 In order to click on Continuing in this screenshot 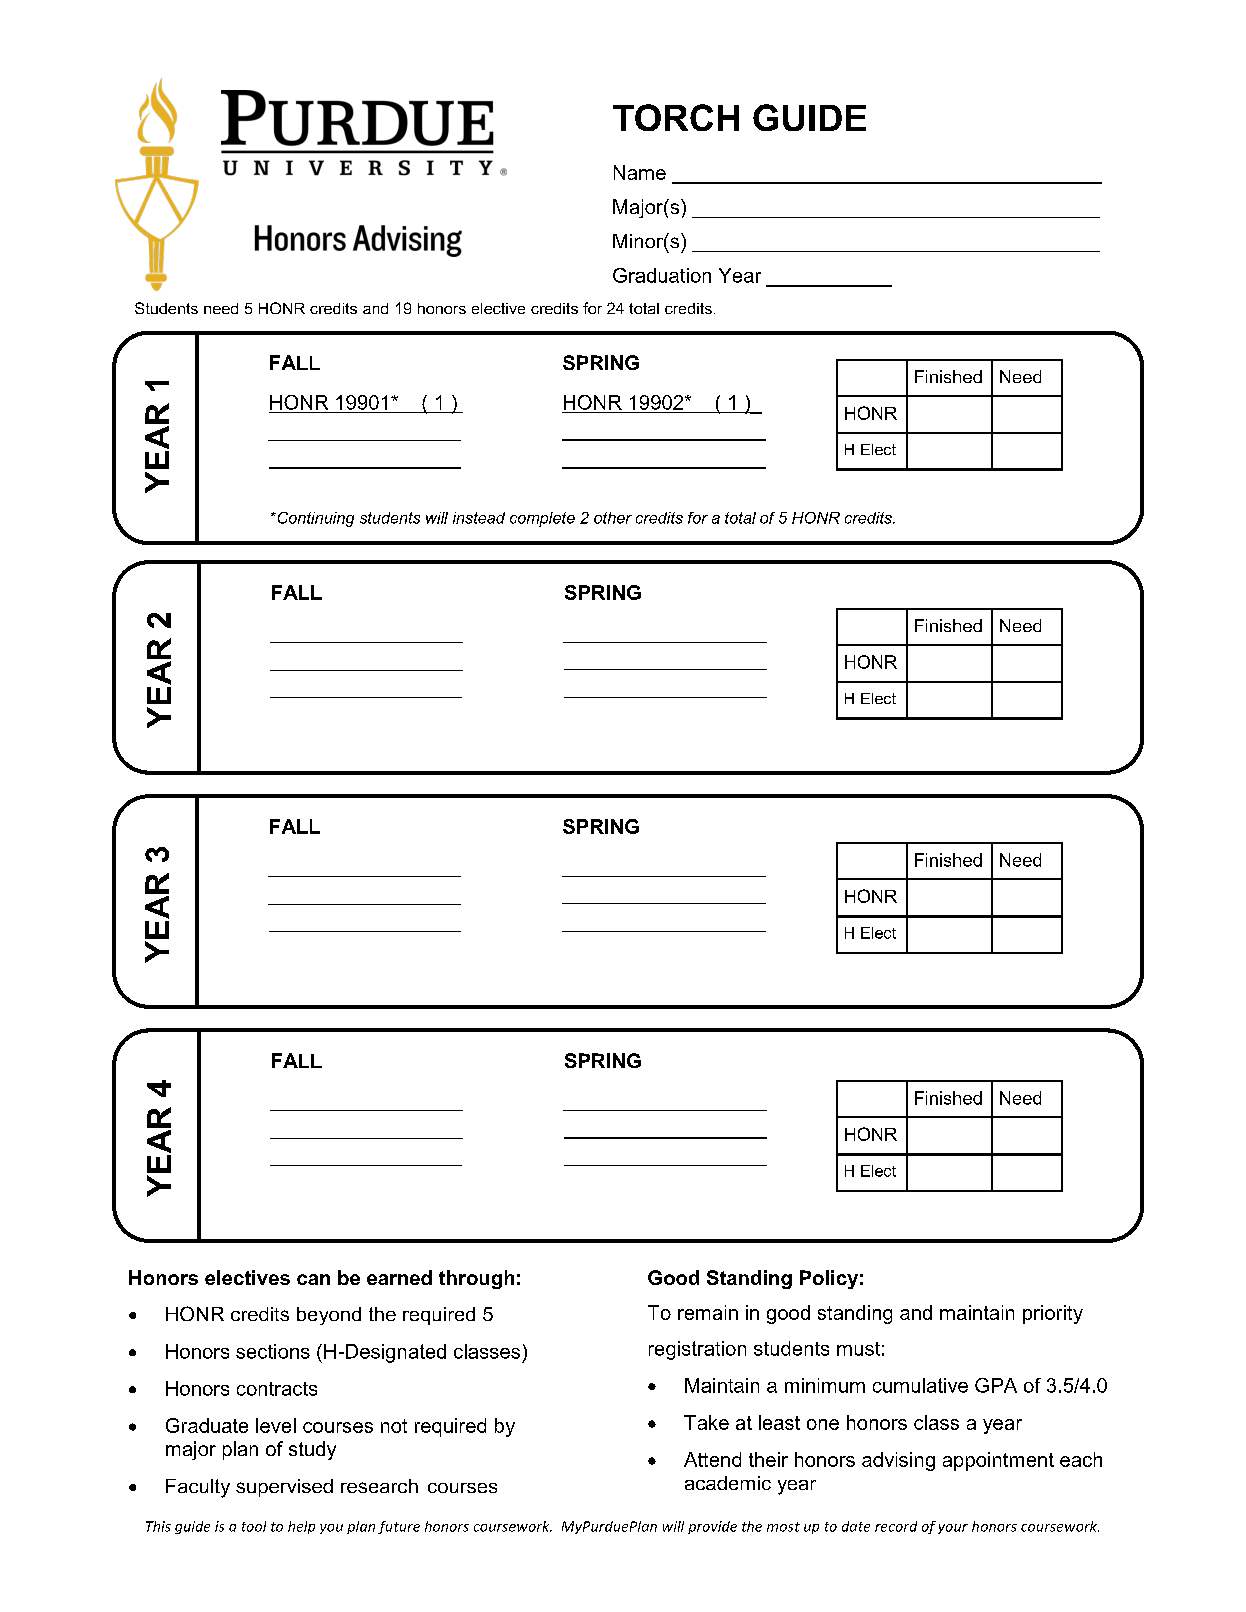, I will do `click(314, 519)`.
